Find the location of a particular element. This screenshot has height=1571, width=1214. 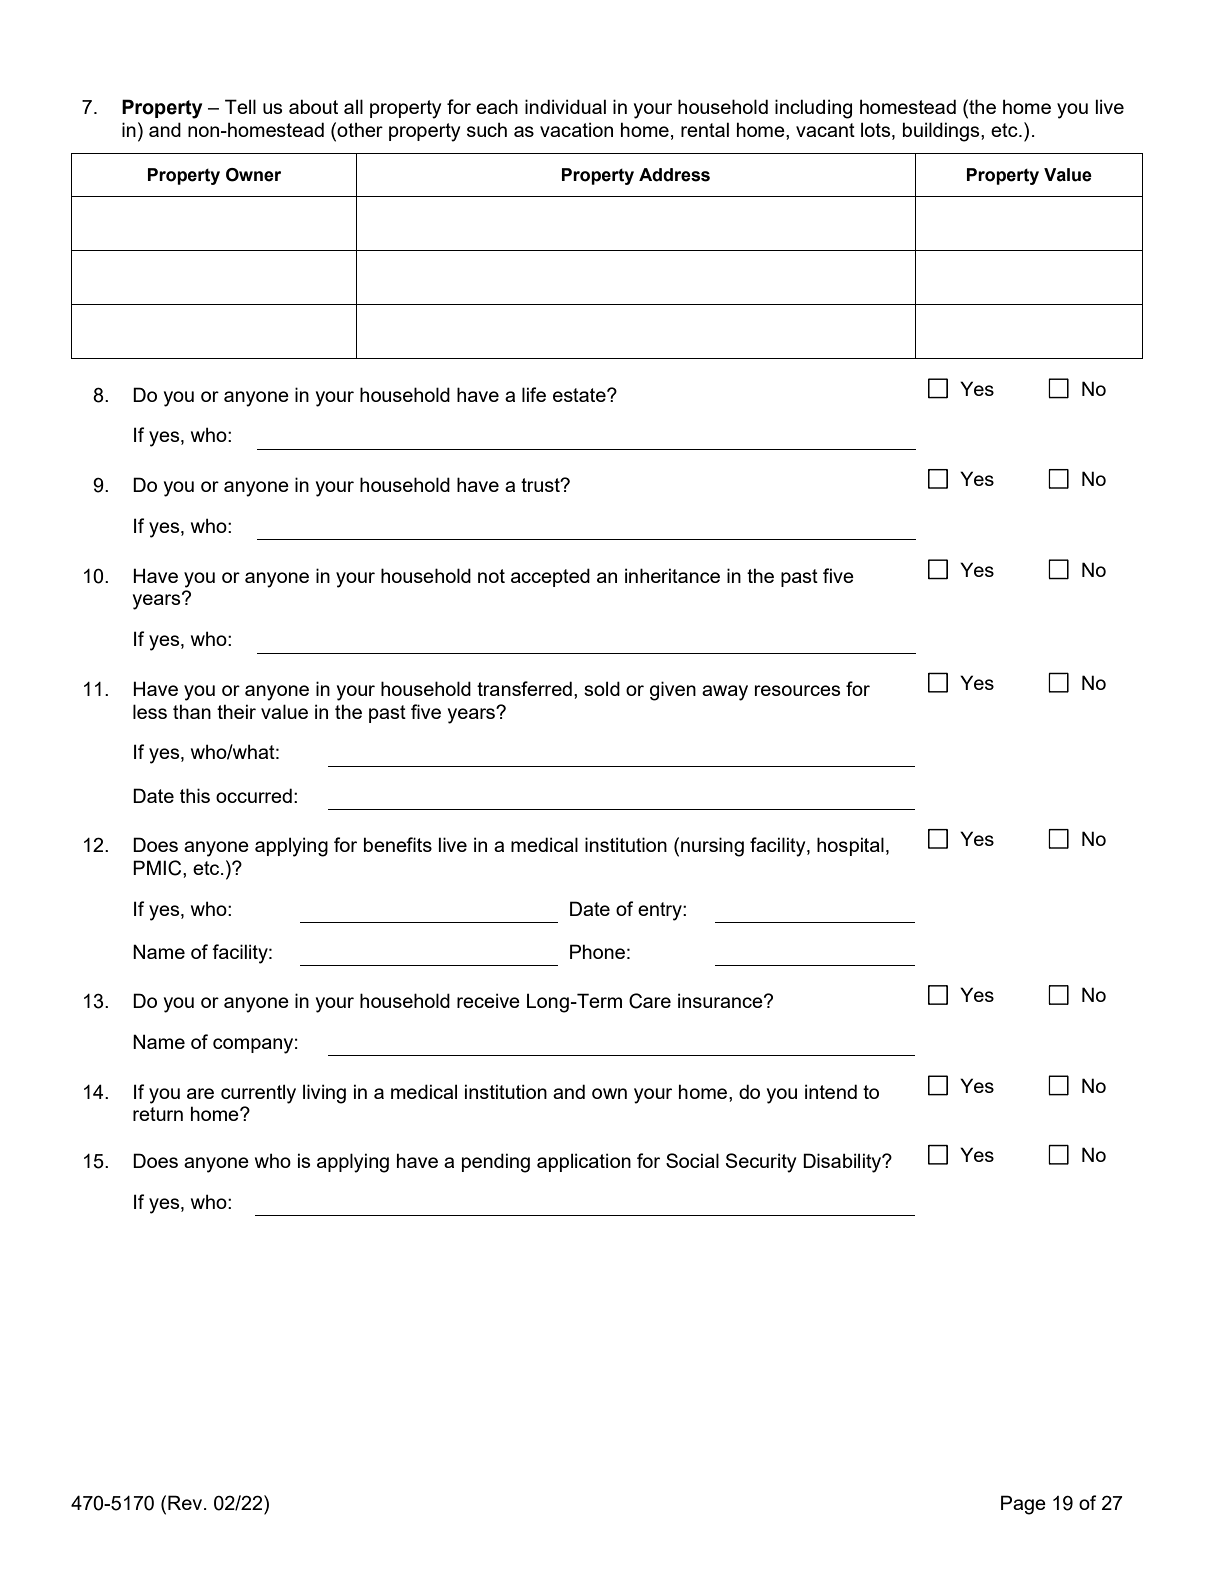

hospital is located at coordinates (850, 846).
